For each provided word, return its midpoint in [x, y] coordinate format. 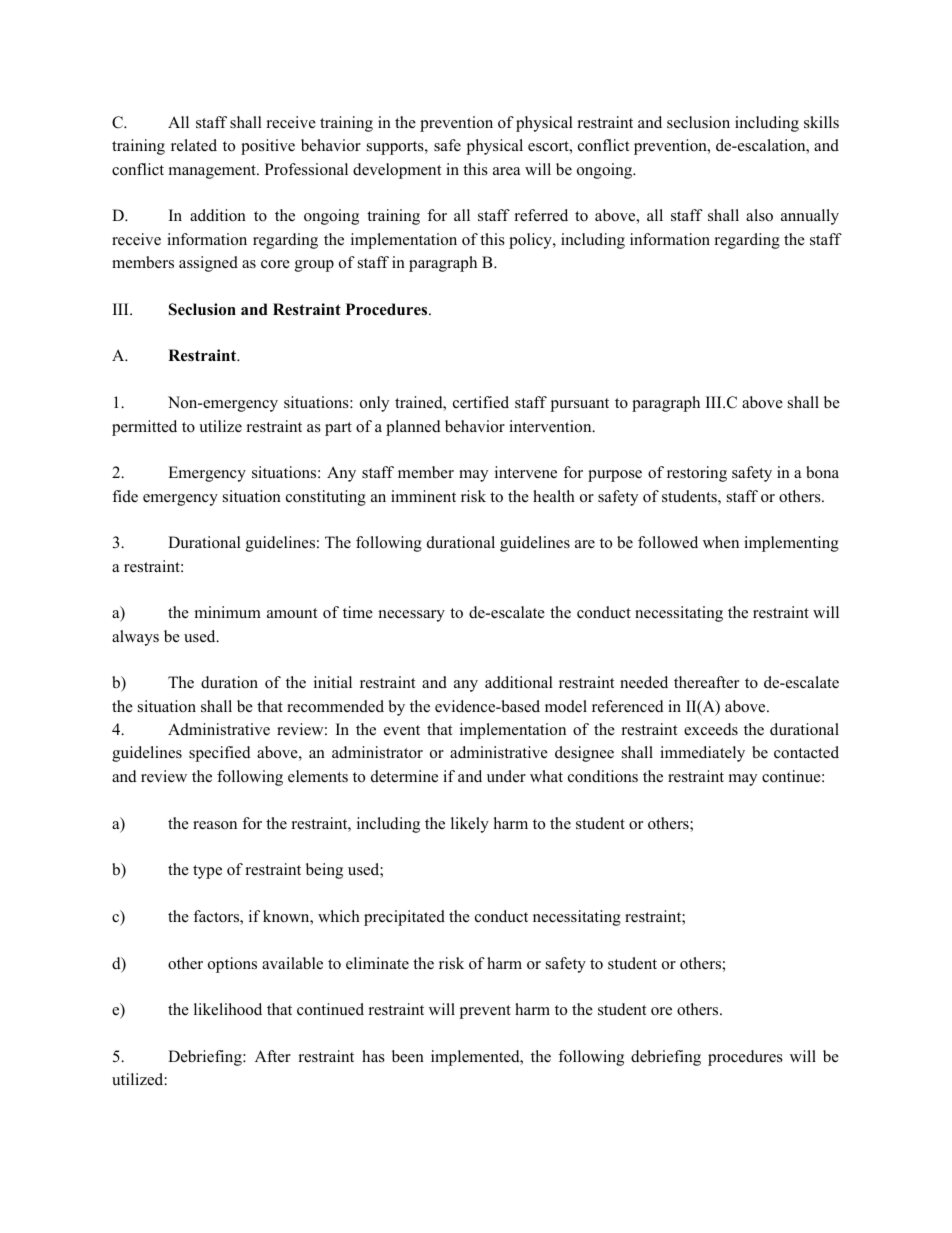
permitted [144, 428]
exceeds [711, 729]
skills [821, 122]
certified [481, 402]
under [506, 776]
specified [220, 754]
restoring [697, 474]
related [194, 145]
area [506, 171]
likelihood [228, 1009]
